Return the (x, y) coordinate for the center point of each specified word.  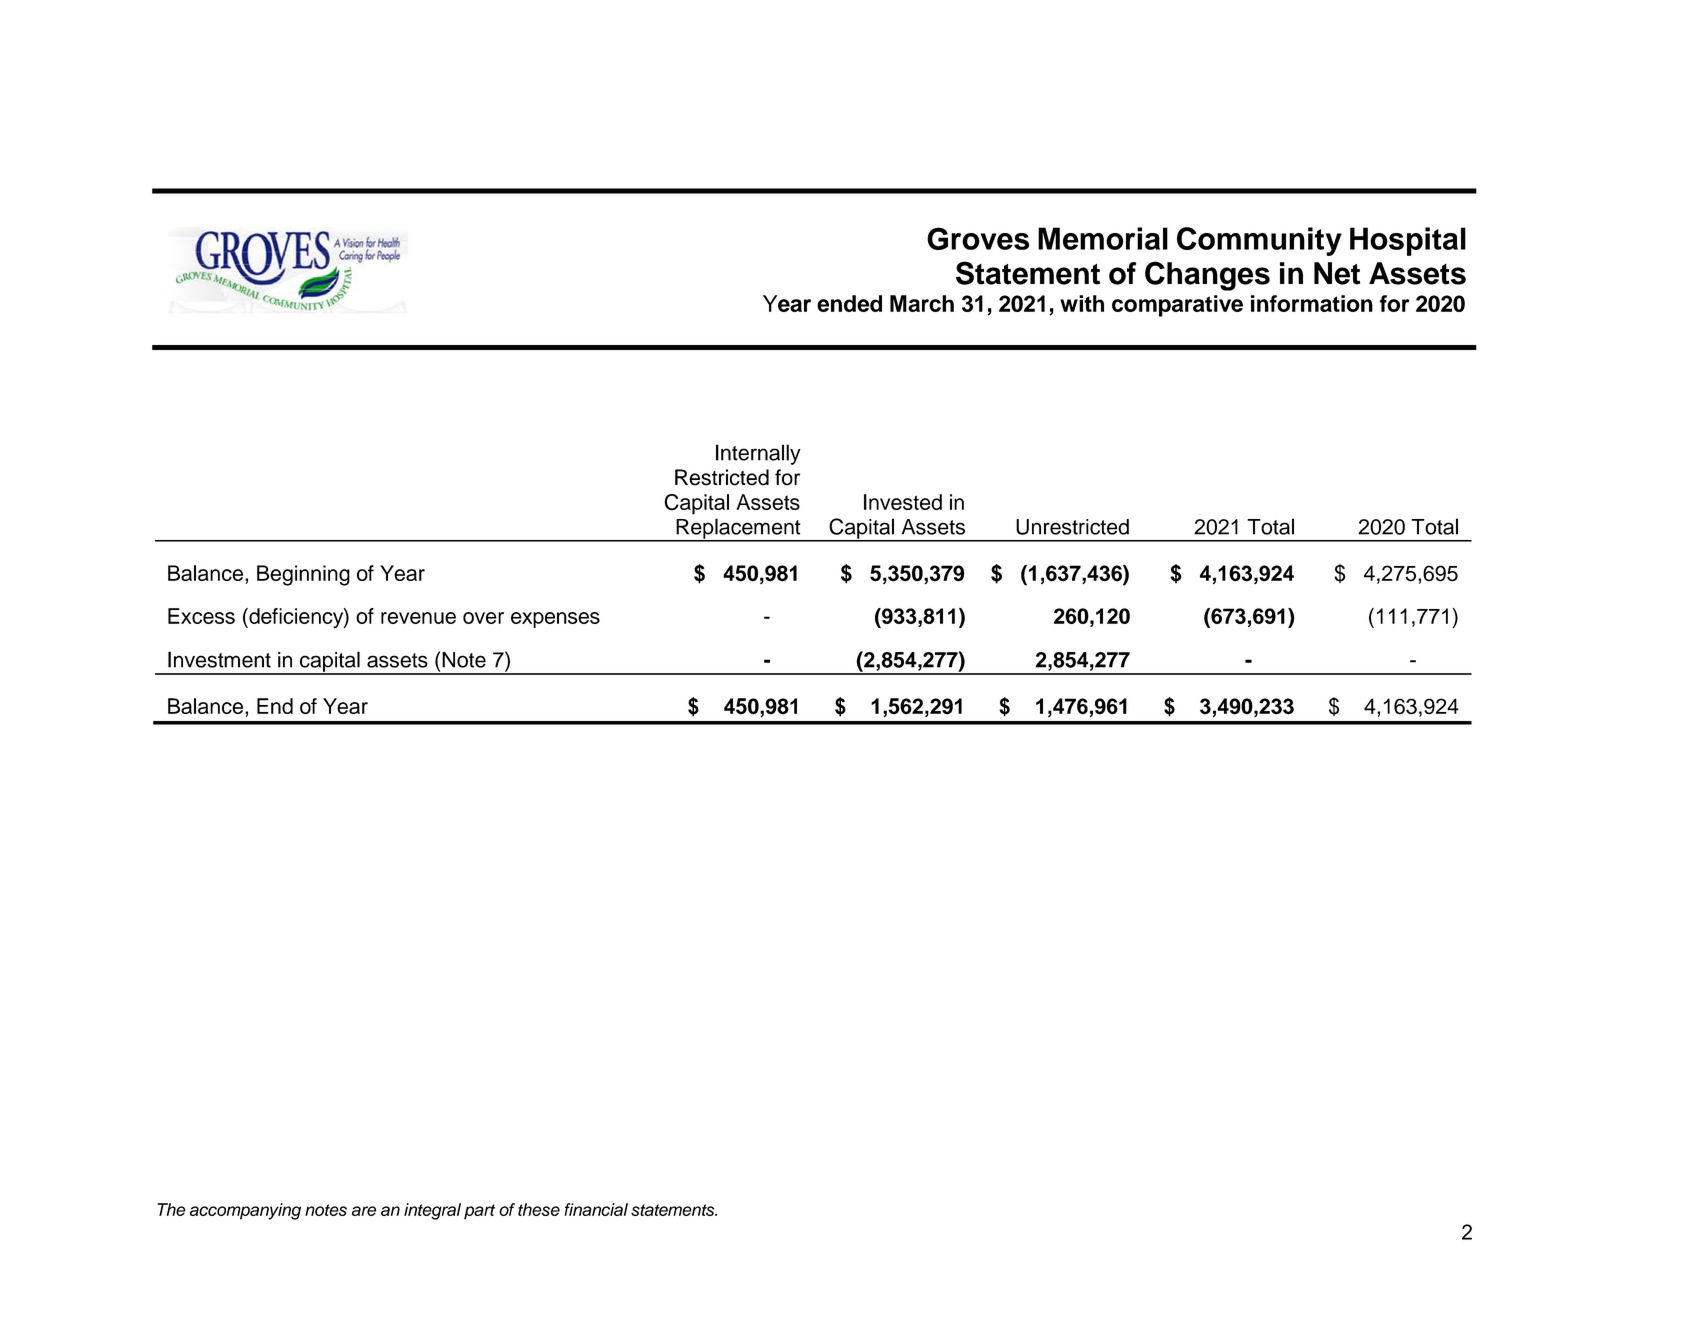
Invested (903, 502)
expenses (555, 620)
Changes (1207, 276)
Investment (219, 659)
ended (849, 303)
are (364, 1211)
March (922, 303)
